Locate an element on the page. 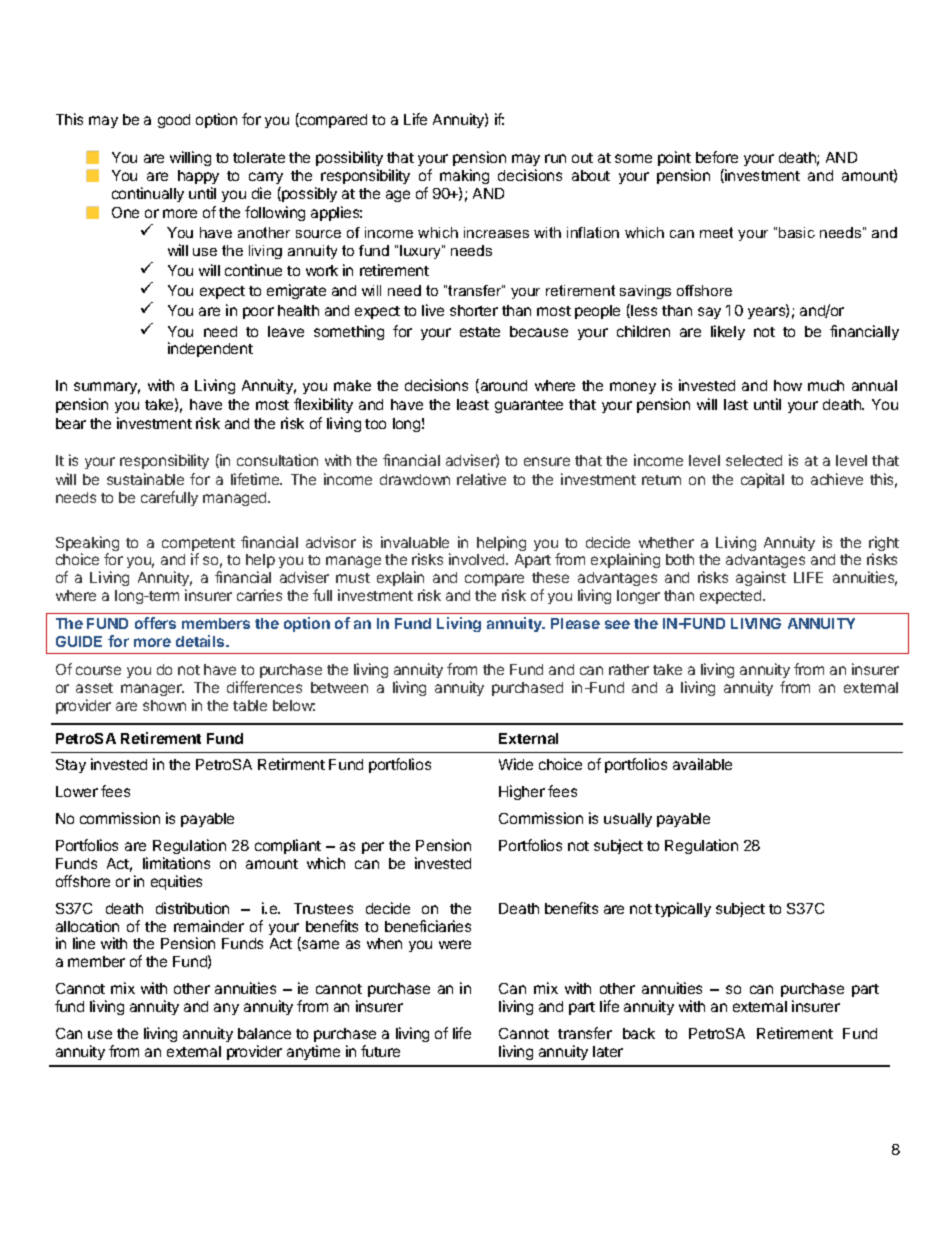  good is located at coordinates (174, 121).
